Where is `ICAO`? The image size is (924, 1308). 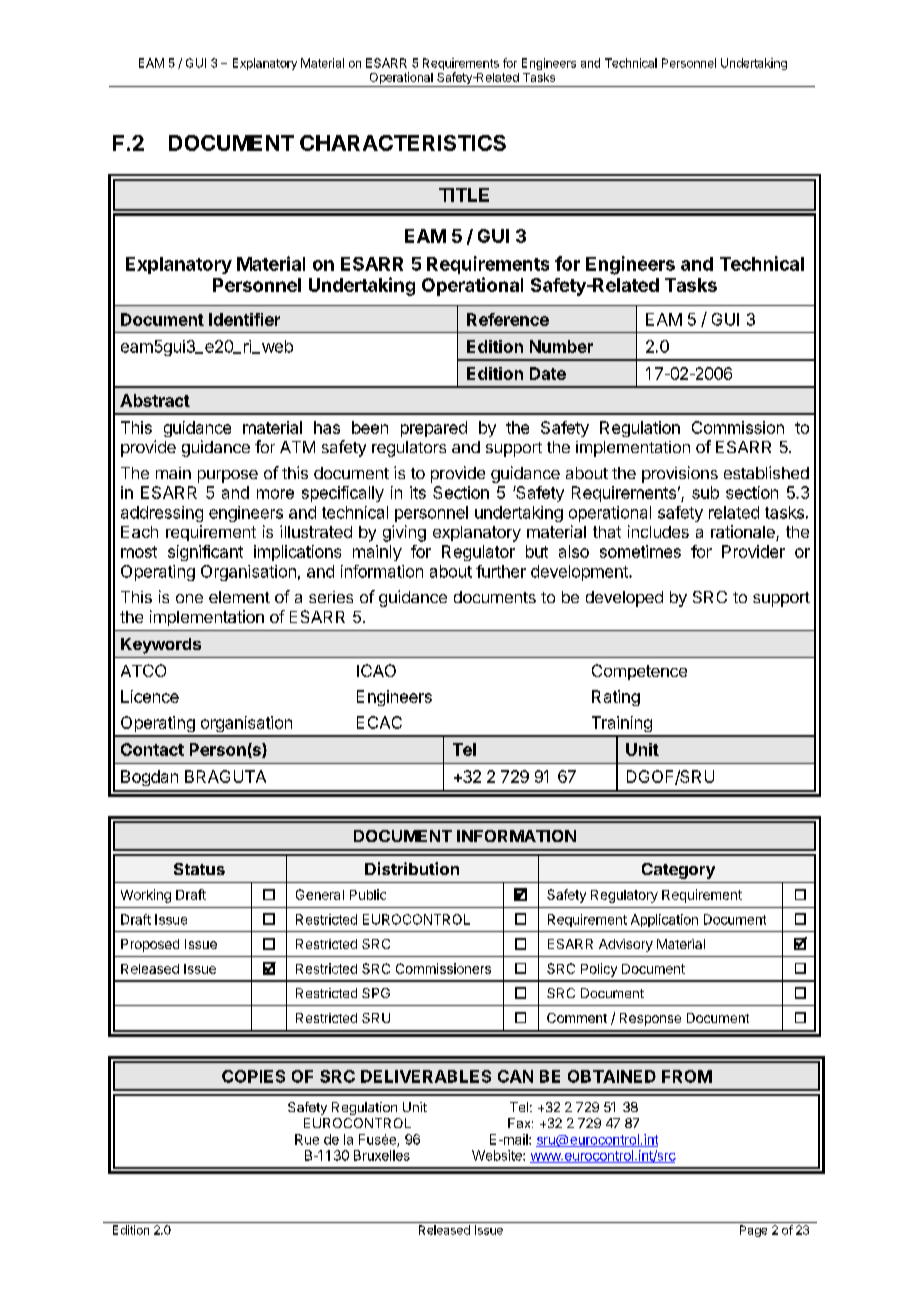 ICAO is located at coordinates (376, 670).
